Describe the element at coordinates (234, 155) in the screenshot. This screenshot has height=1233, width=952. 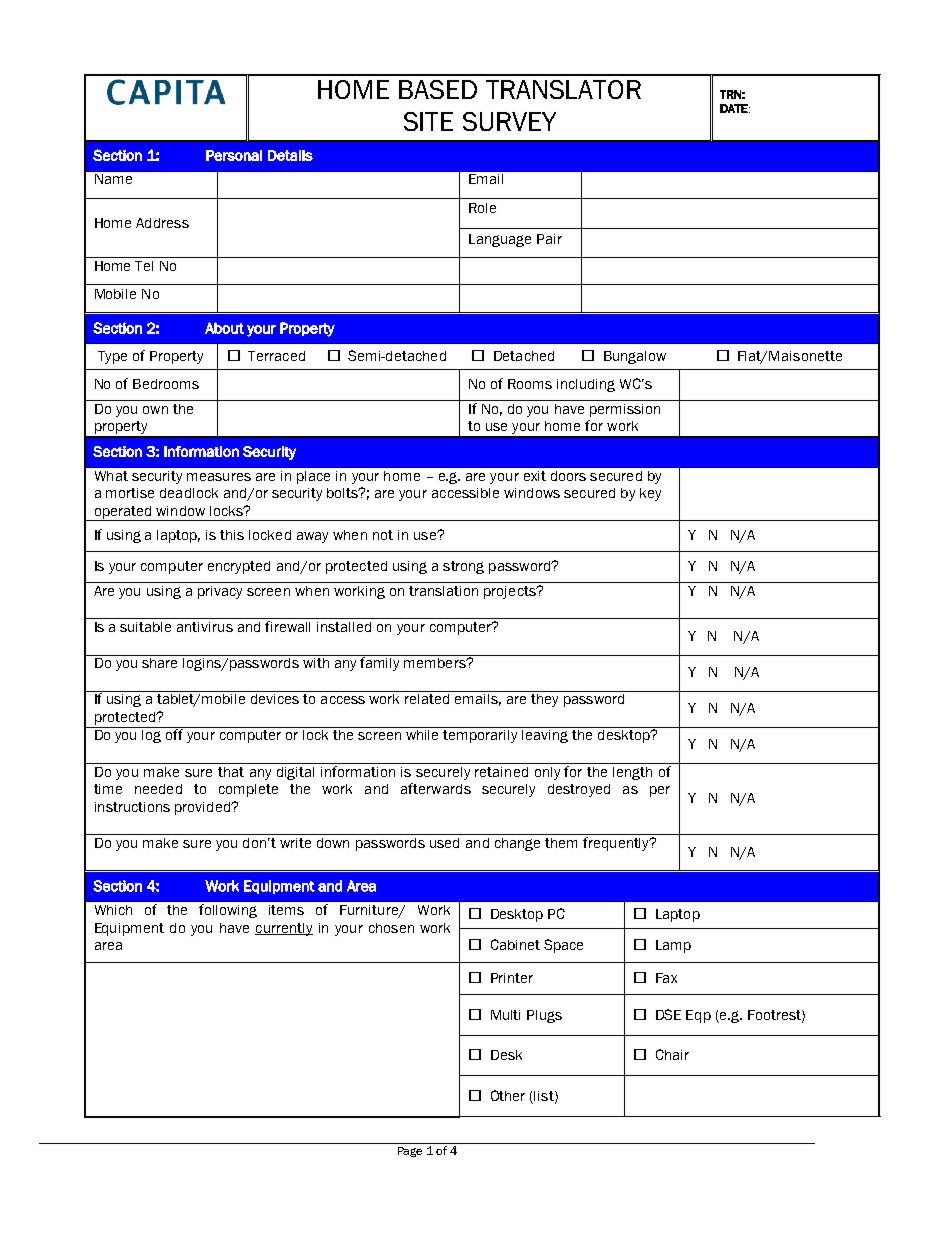
I see `Personal` at that location.
